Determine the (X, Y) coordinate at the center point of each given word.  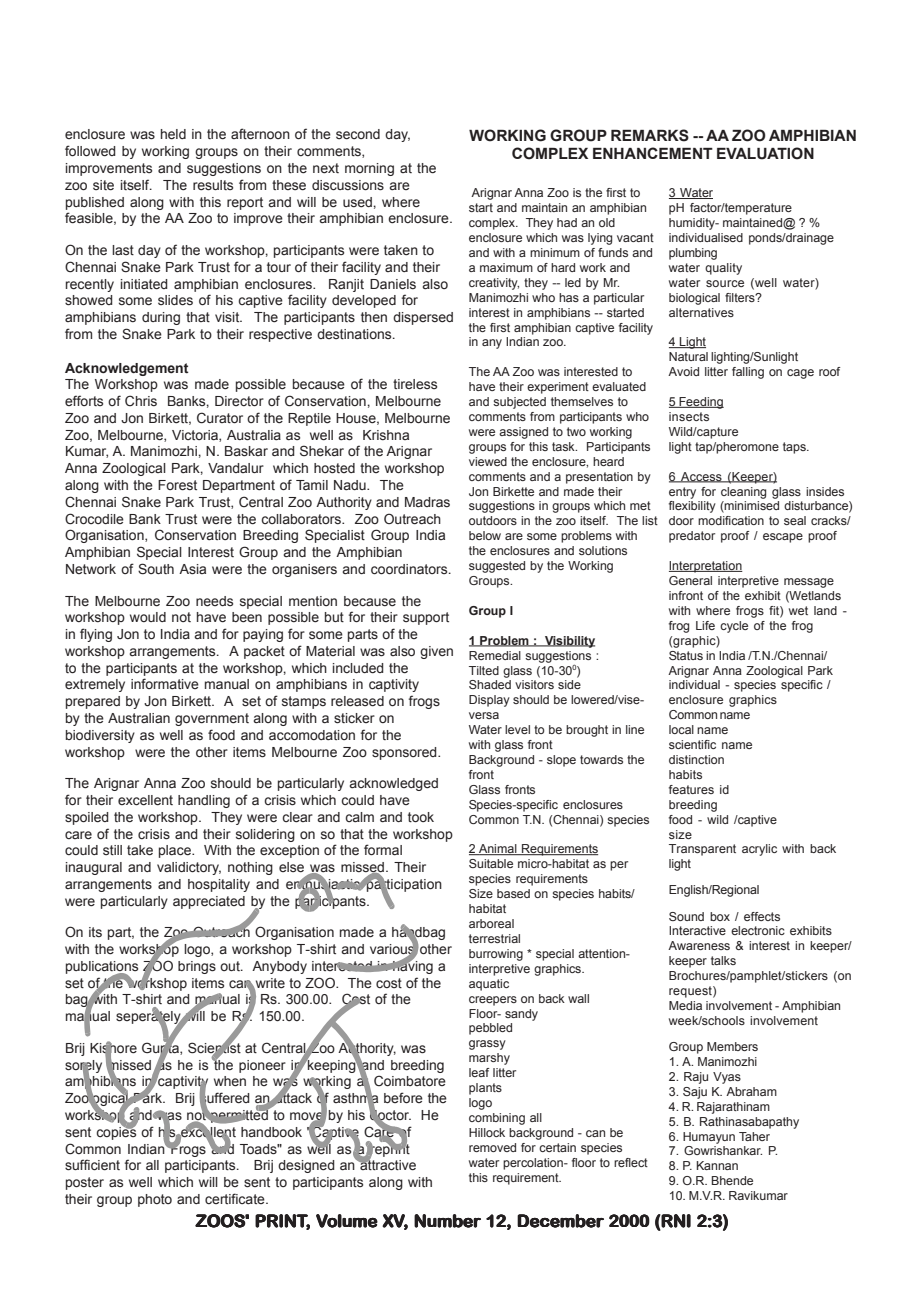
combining (497, 1119)
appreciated (209, 902)
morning (369, 169)
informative (165, 683)
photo (155, 1200)
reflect (631, 1162)
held (173, 134)
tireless (415, 384)
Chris (141, 400)
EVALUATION (765, 153)
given (436, 652)
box (720, 916)
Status (686, 655)
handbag (418, 934)
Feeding (700, 403)
